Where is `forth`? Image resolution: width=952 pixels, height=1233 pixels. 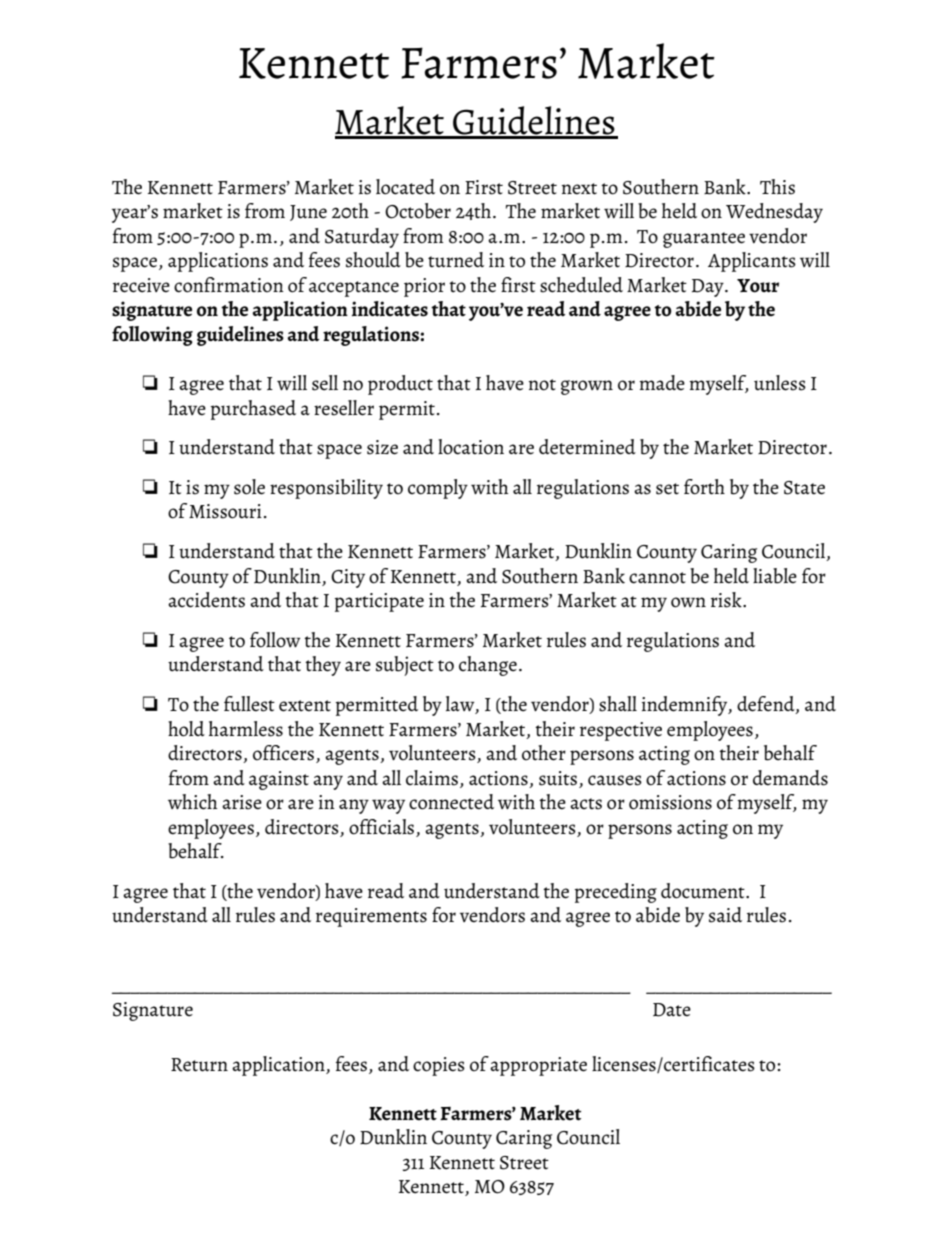 forth is located at coordinates (704, 487).
